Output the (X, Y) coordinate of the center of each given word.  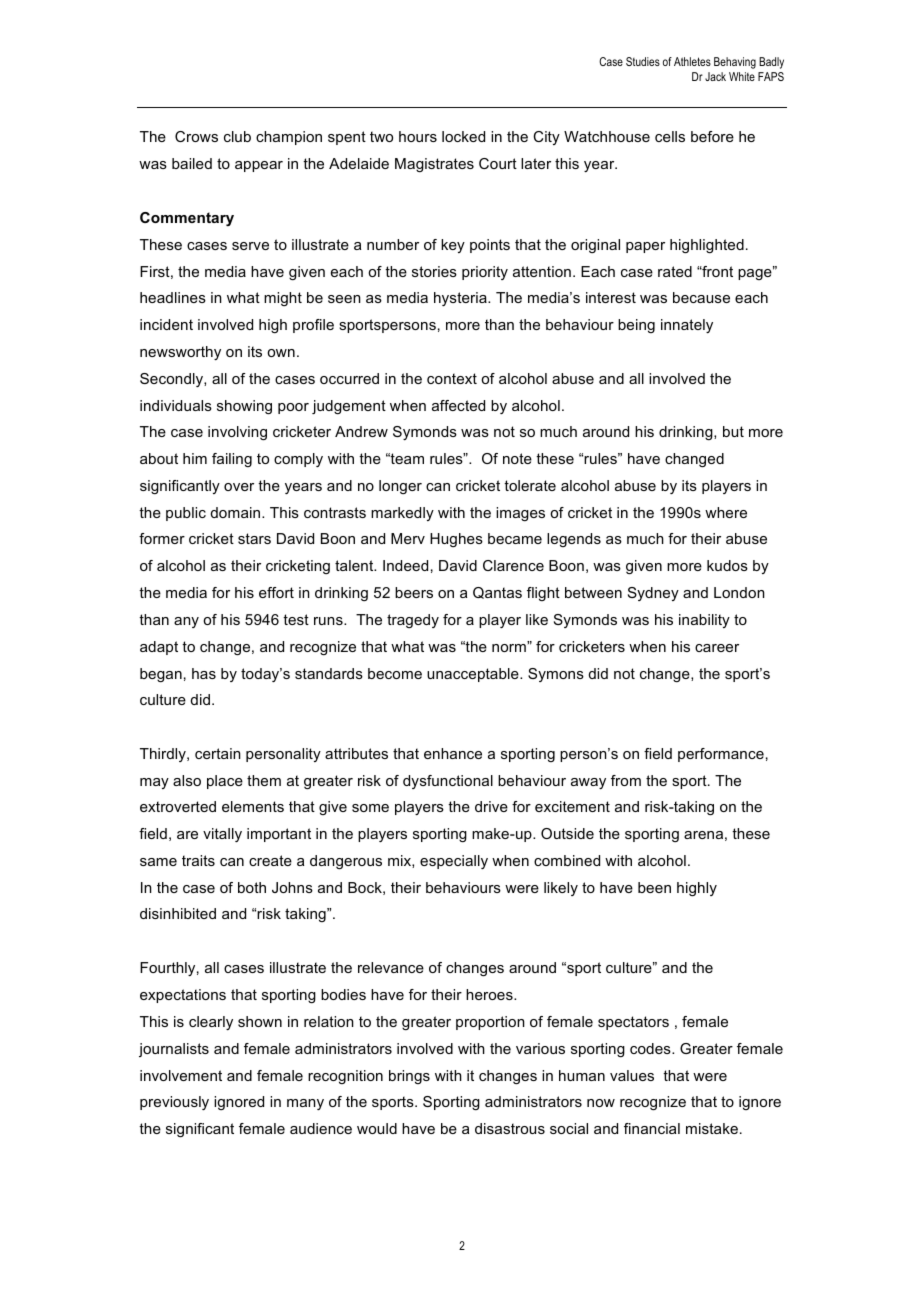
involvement (181, 1075)
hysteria (461, 299)
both (252, 887)
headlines (173, 297)
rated (675, 271)
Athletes (692, 61)
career (717, 648)
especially (454, 862)
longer (400, 487)
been (654, 887)
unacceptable (474, 675)
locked (463, 136)
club (237, 136)
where (726, 512)
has (204, 673)
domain (237, 512)
